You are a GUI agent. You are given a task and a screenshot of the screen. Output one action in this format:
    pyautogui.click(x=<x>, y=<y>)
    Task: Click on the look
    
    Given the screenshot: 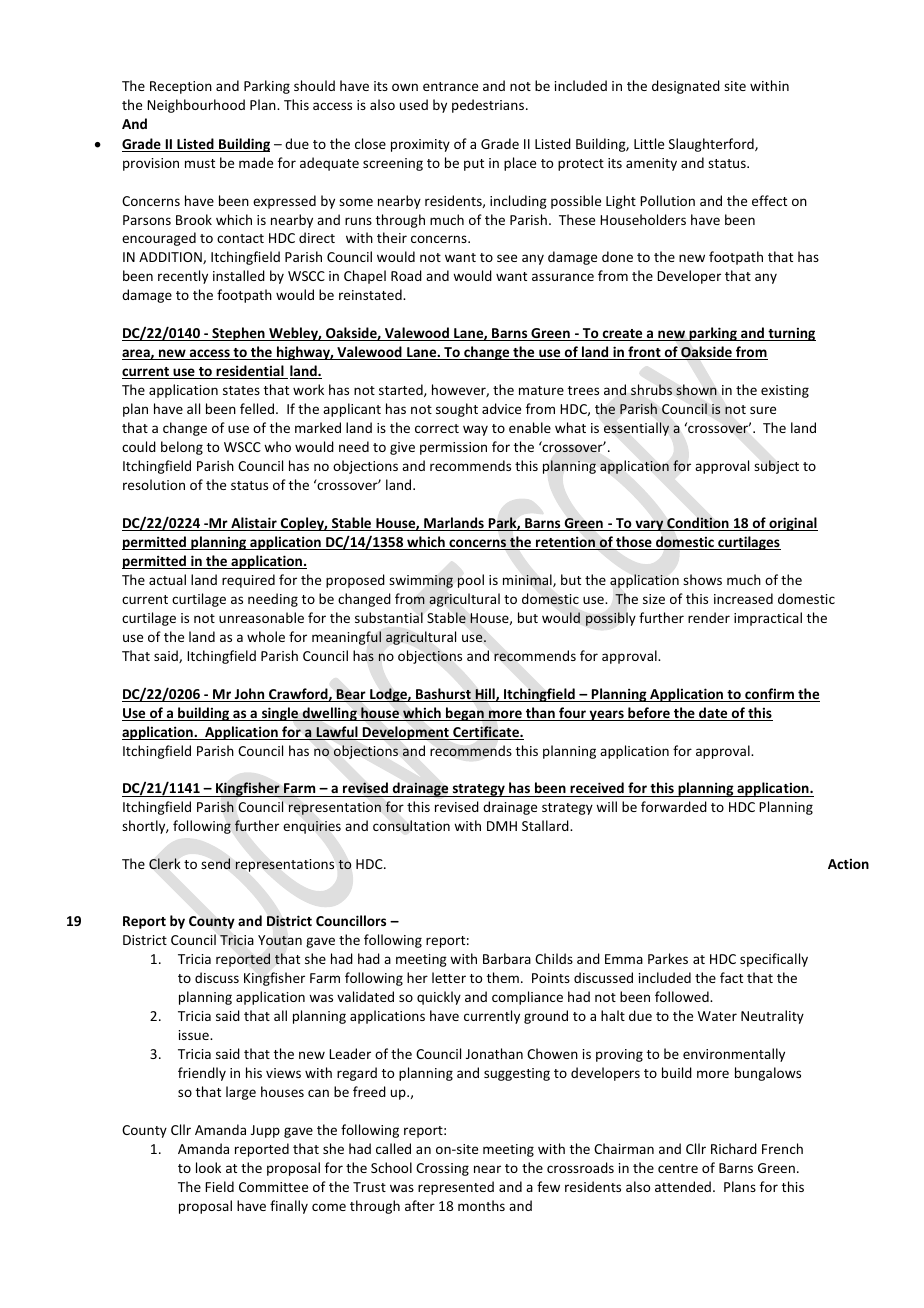 What is the action you would take?
    pyautogui.click(x=208, y=1167)
